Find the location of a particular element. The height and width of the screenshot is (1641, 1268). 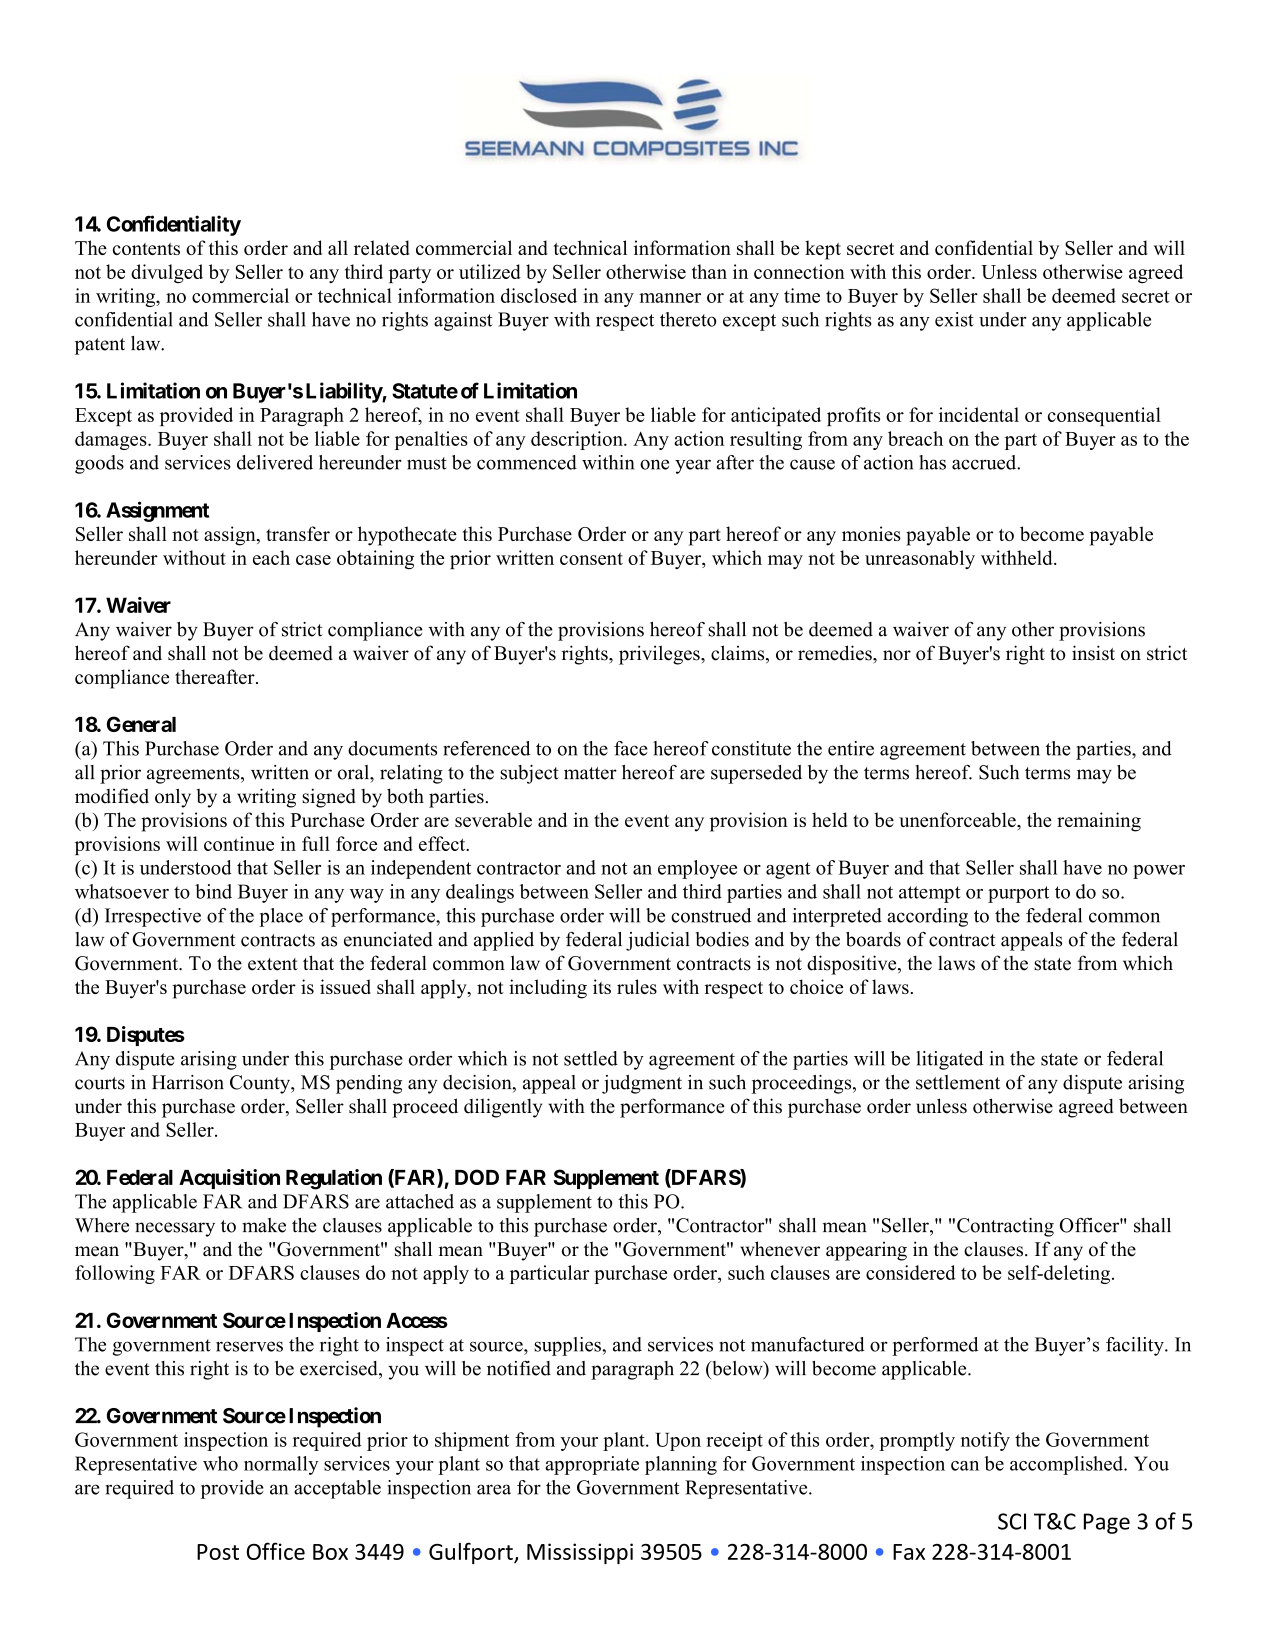

Mississippi is located at coordinates (580, 1553).
